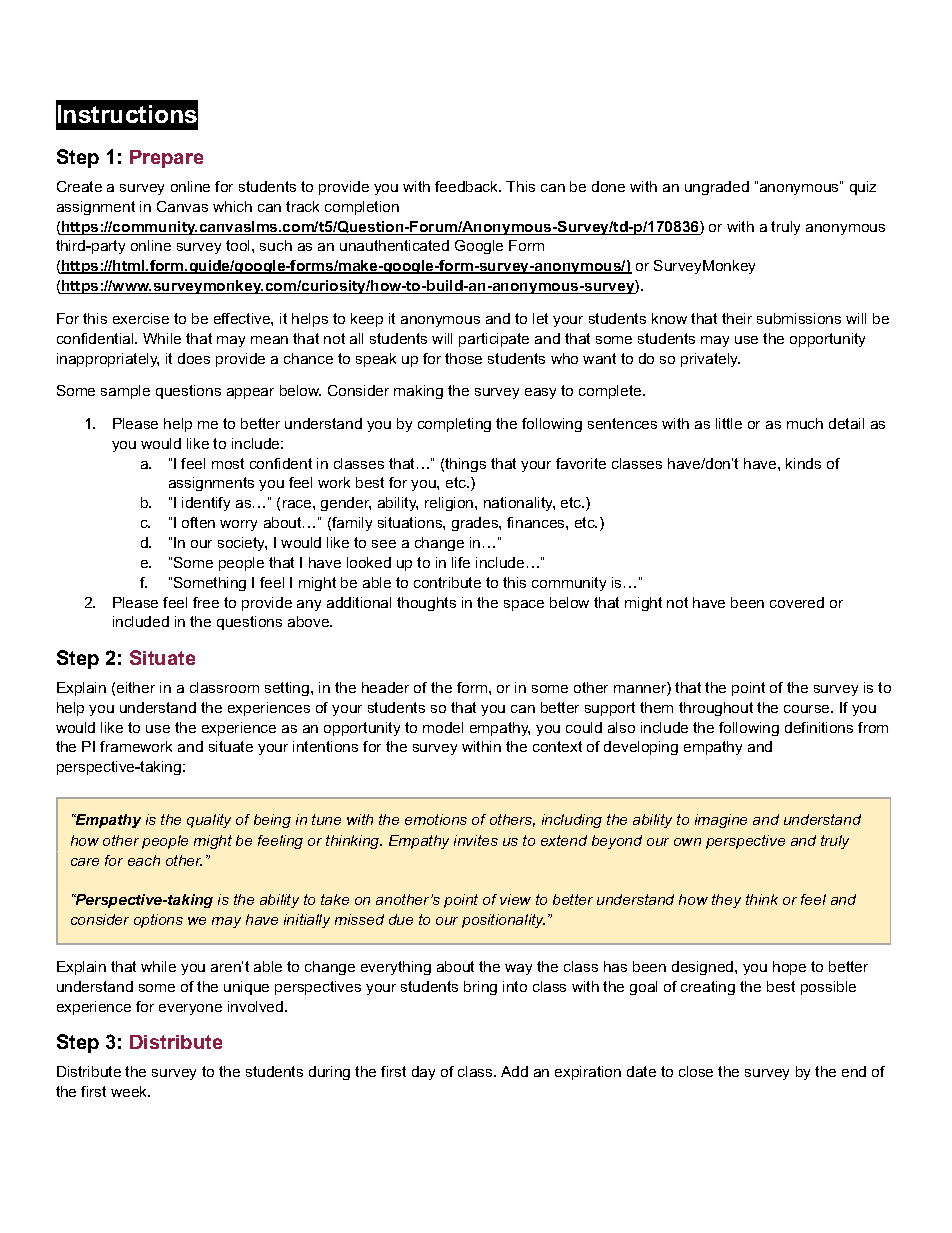  I want to click on quiz, so click(863, 188).
